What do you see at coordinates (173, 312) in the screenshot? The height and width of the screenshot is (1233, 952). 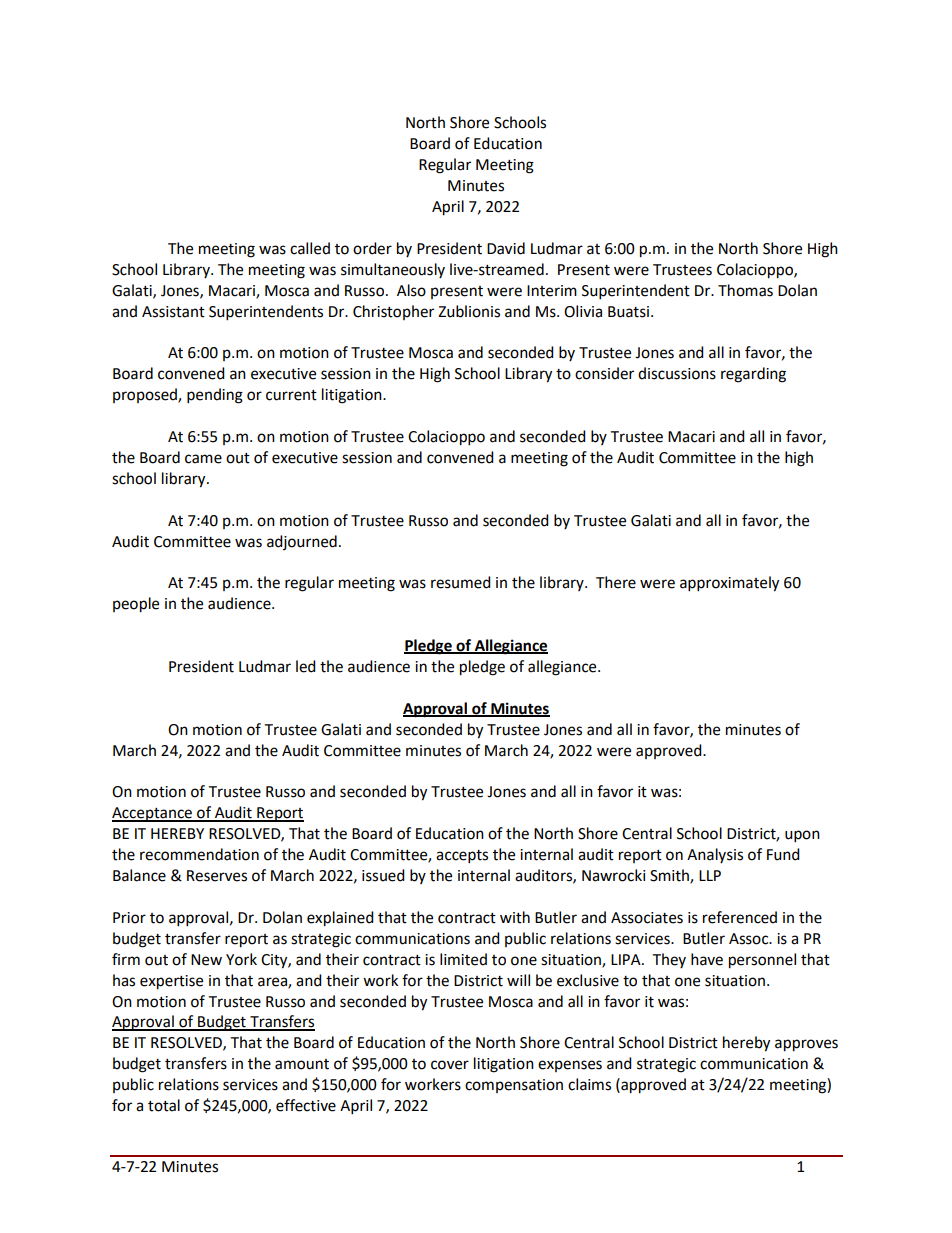 I see `Assistant` at bounding box center [173, 312].
